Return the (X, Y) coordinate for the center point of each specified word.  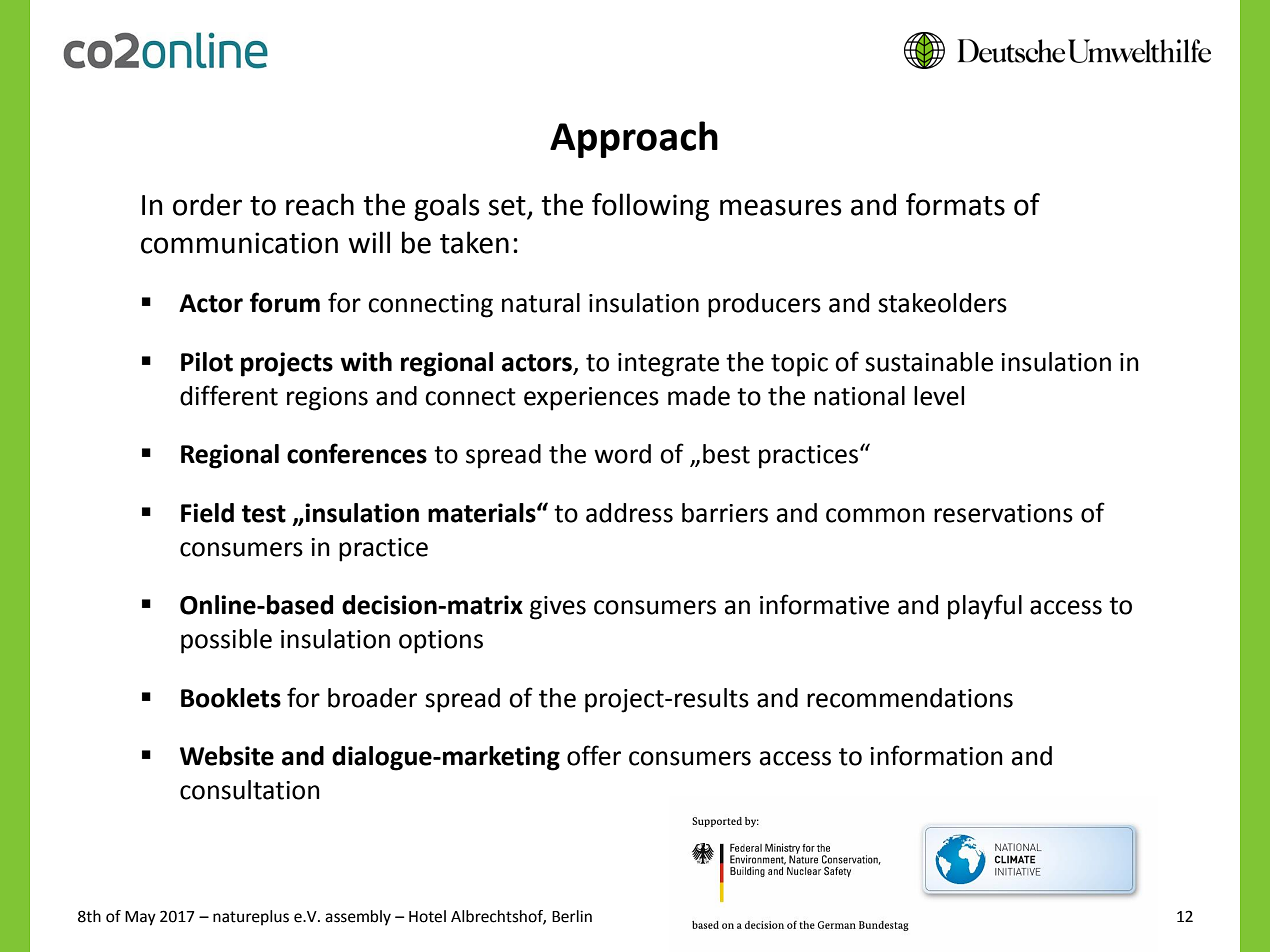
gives (558, 608)
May (140, 918)
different (229, 395)
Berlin (572, 916)
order (207, 204)
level (939, 396)
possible (226, 641)
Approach (634, 139)
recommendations (910, 698)
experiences (591, 399)
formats (955, 204)
